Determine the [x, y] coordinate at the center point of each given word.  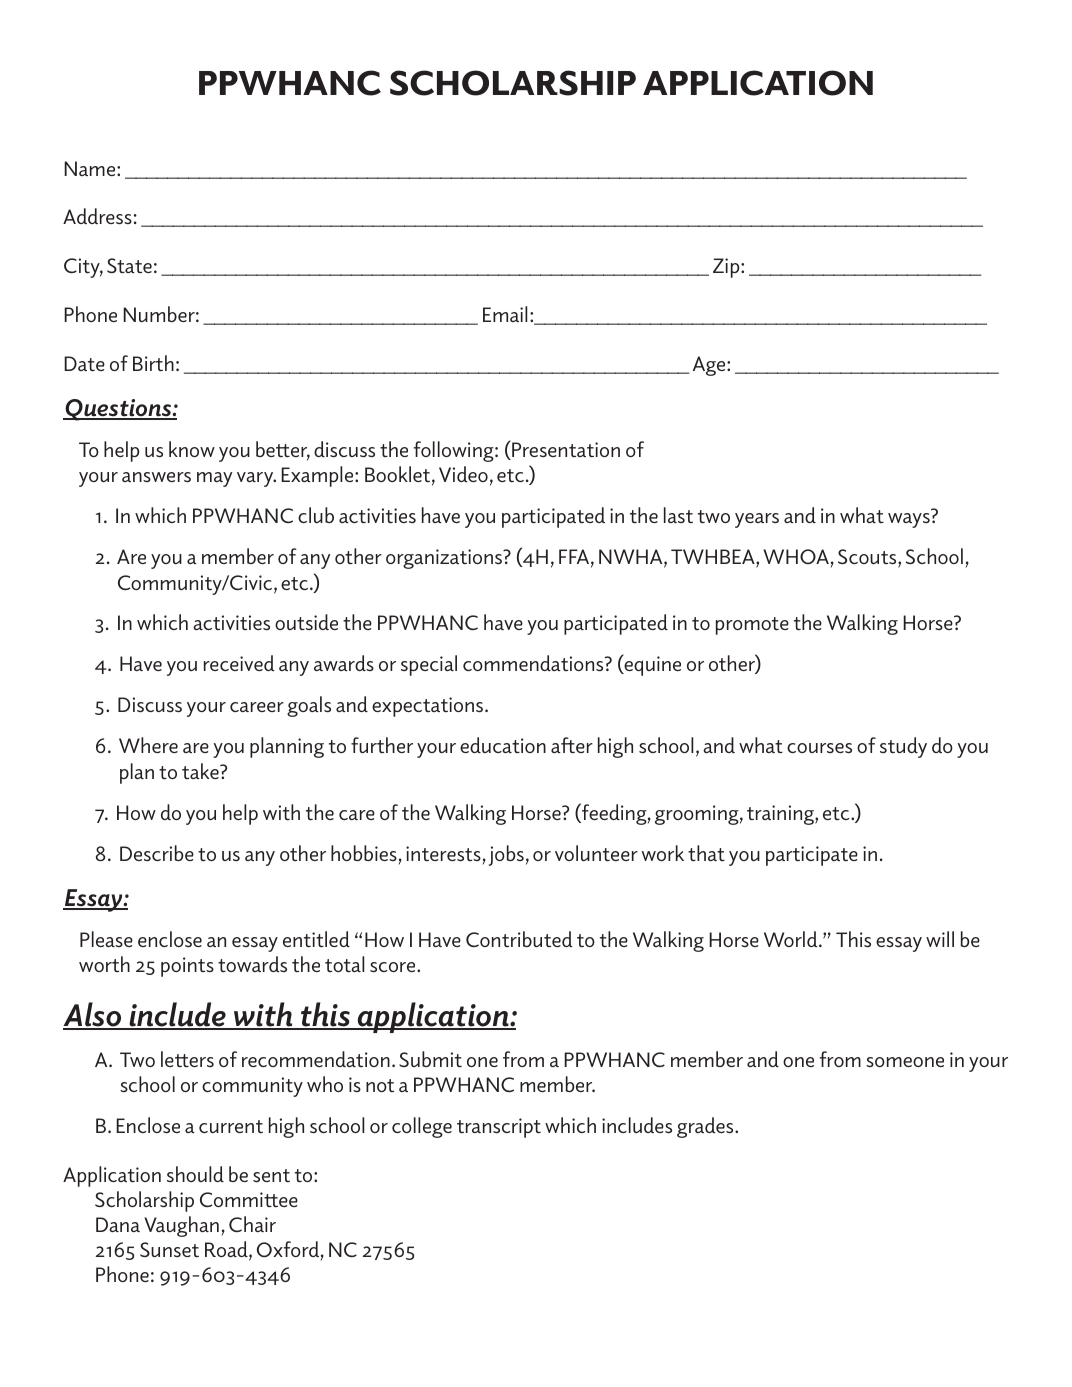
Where [148, 745]
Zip [727, 268]
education [503, 745]
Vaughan [181, 1226]
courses [819, 748]
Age [710, 366]
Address [97, 216]
